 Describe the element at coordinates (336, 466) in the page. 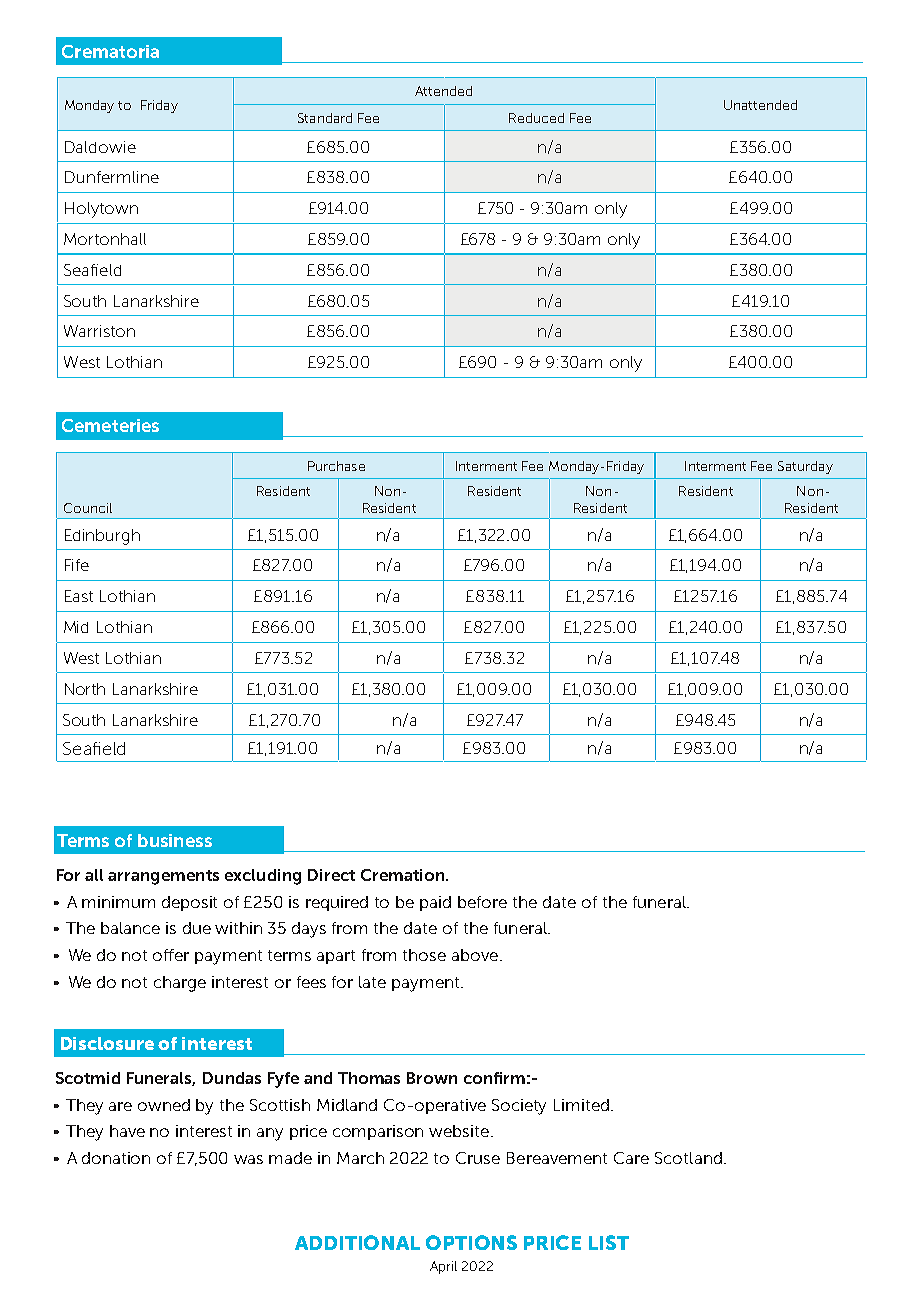

I see `Purchase` at that location.
